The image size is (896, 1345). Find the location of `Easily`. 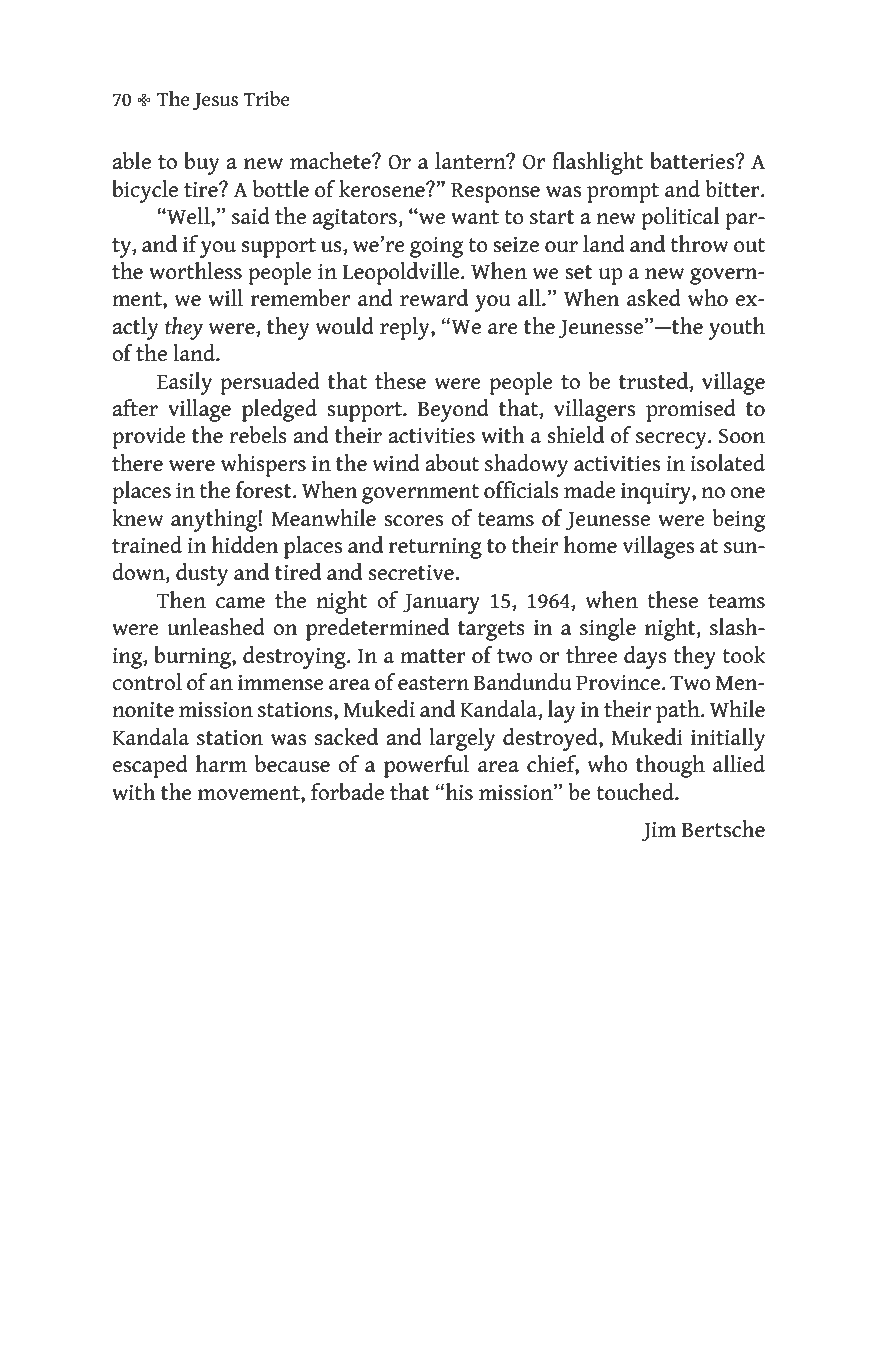

Easily is located at coordinates (184, 383).
